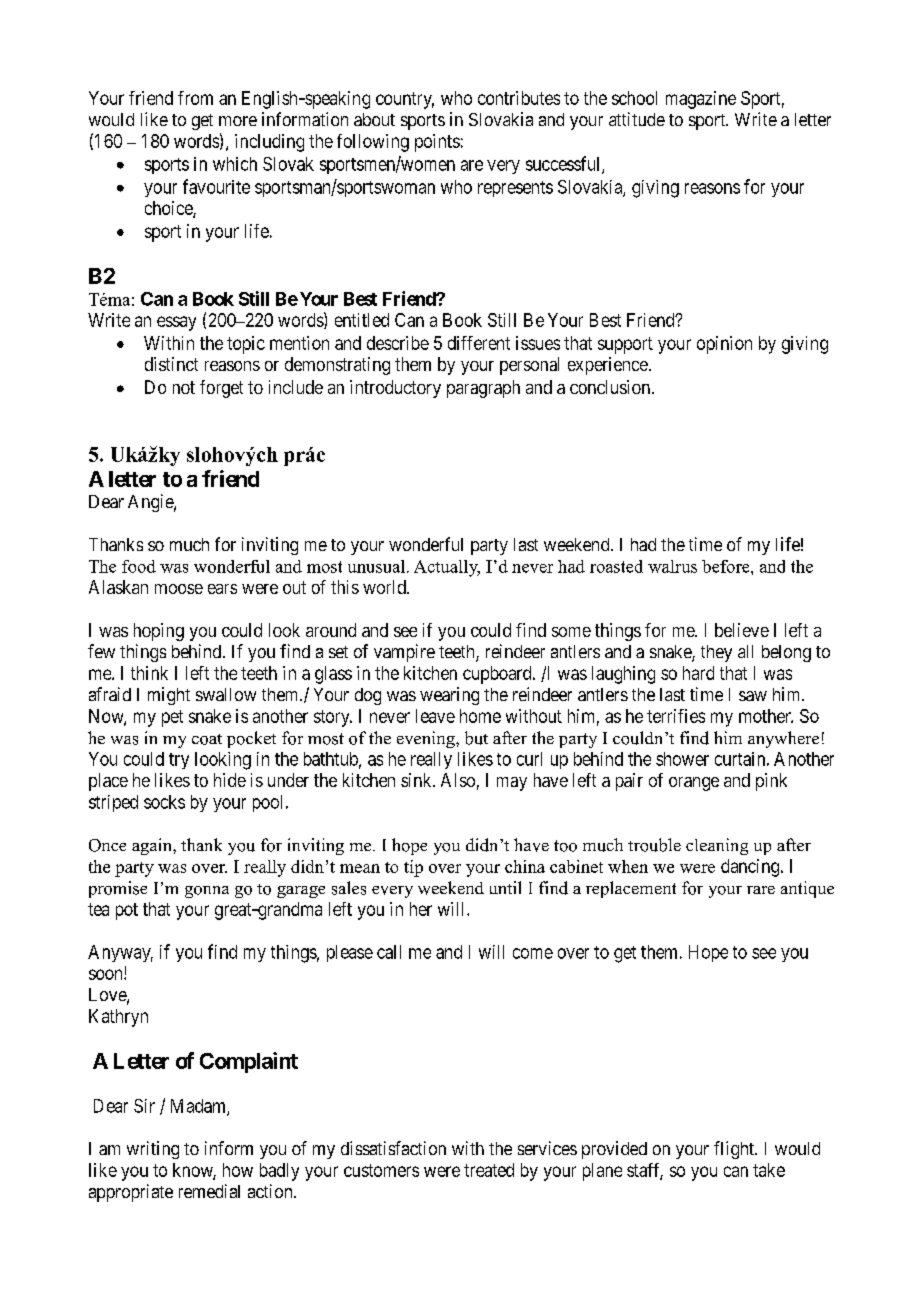 The width and height of the document is (924, 1308). What do you see at coordinates (153, 1150) in the document?
I see `writing` at bounding box center [153, 1150].
